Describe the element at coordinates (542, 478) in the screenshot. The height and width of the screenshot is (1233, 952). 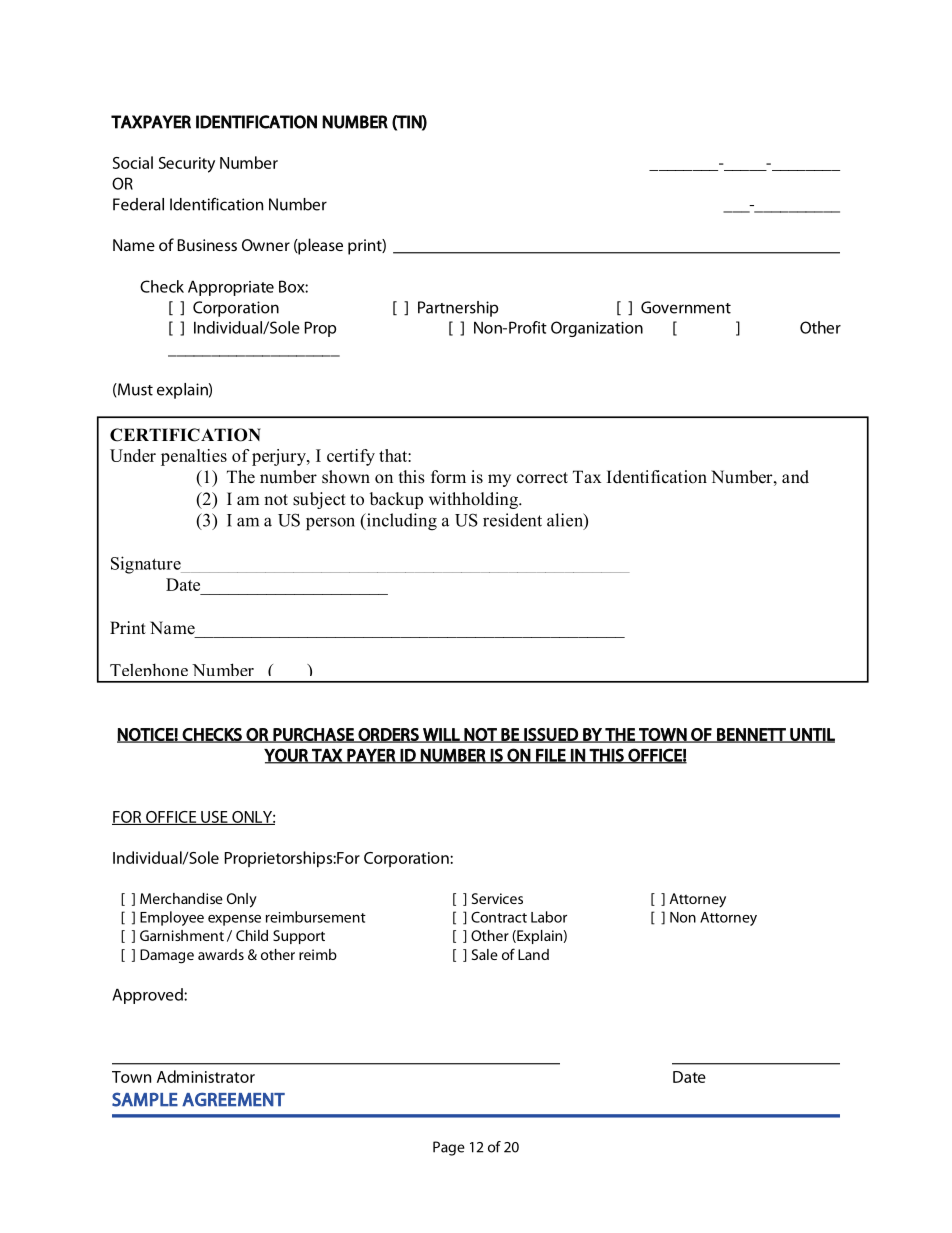
I see `correct` at that location.
